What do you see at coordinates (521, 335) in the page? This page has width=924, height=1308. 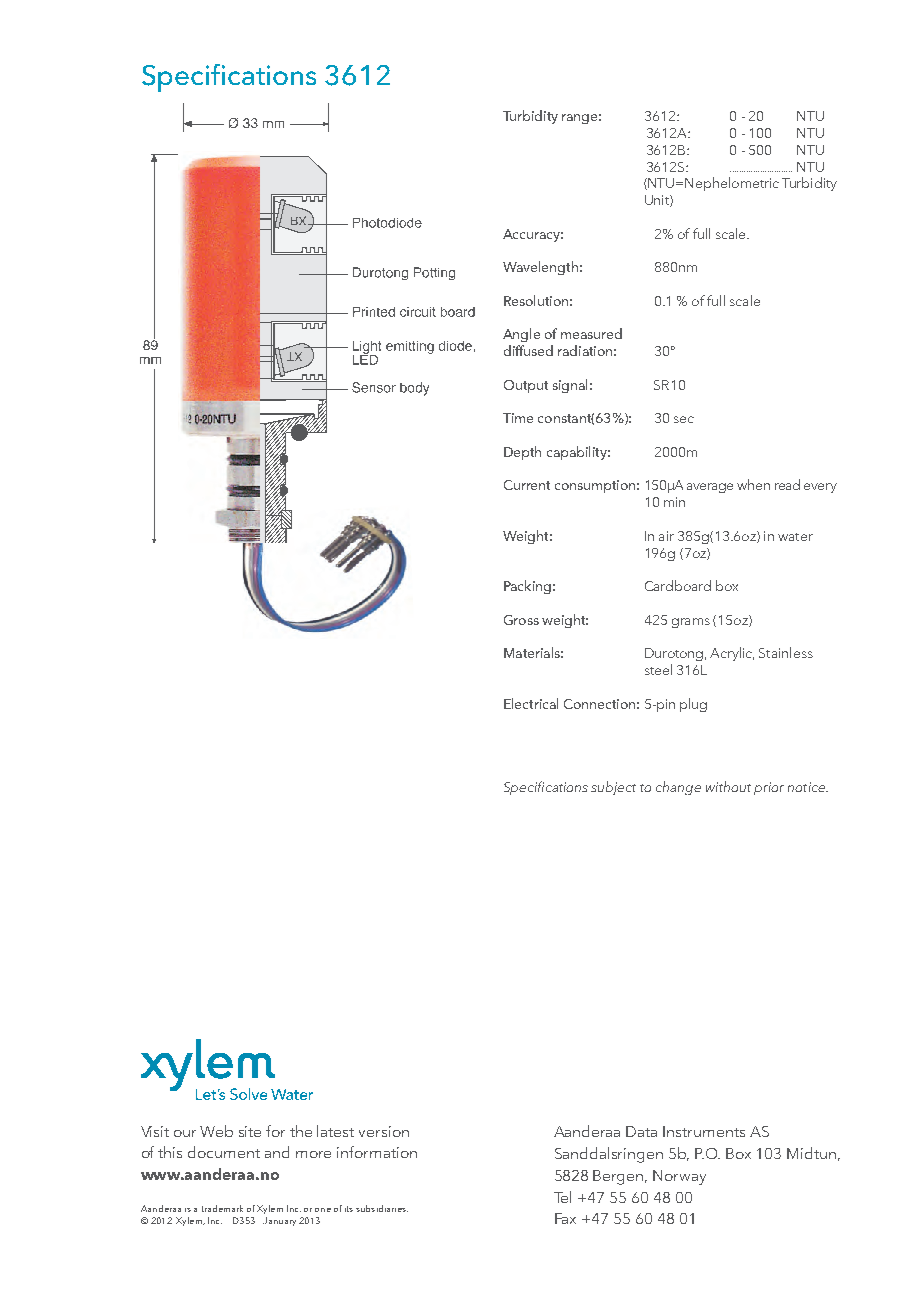 I see `Angle` at bounding box center [521, 335].
